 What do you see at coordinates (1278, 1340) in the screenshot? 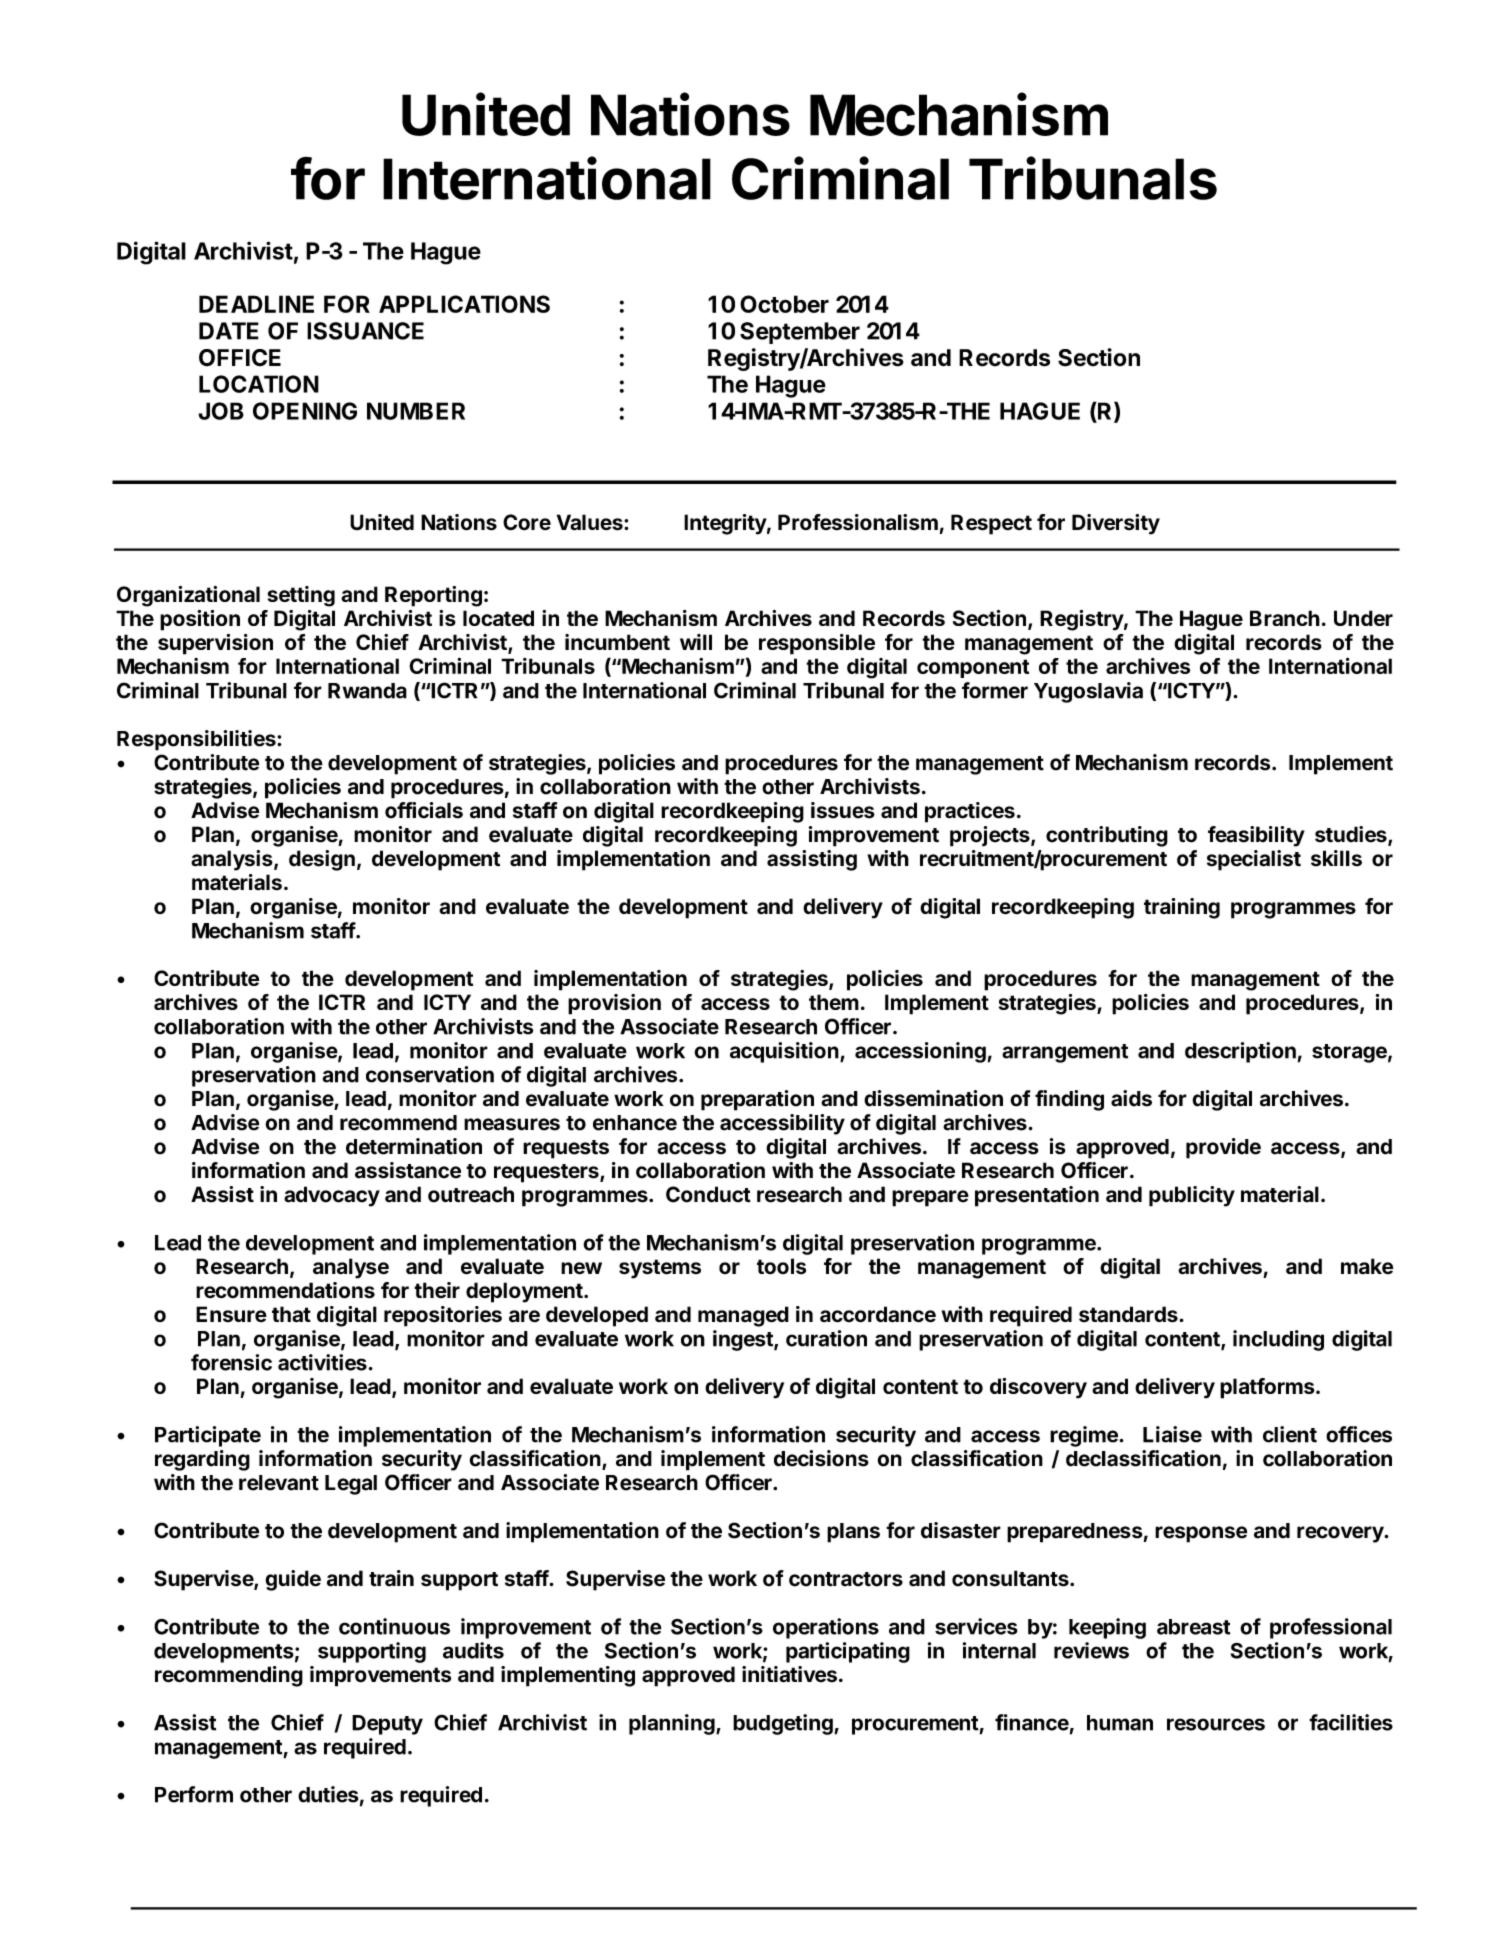
I see `including` at bounding box center [1278, 1340].
